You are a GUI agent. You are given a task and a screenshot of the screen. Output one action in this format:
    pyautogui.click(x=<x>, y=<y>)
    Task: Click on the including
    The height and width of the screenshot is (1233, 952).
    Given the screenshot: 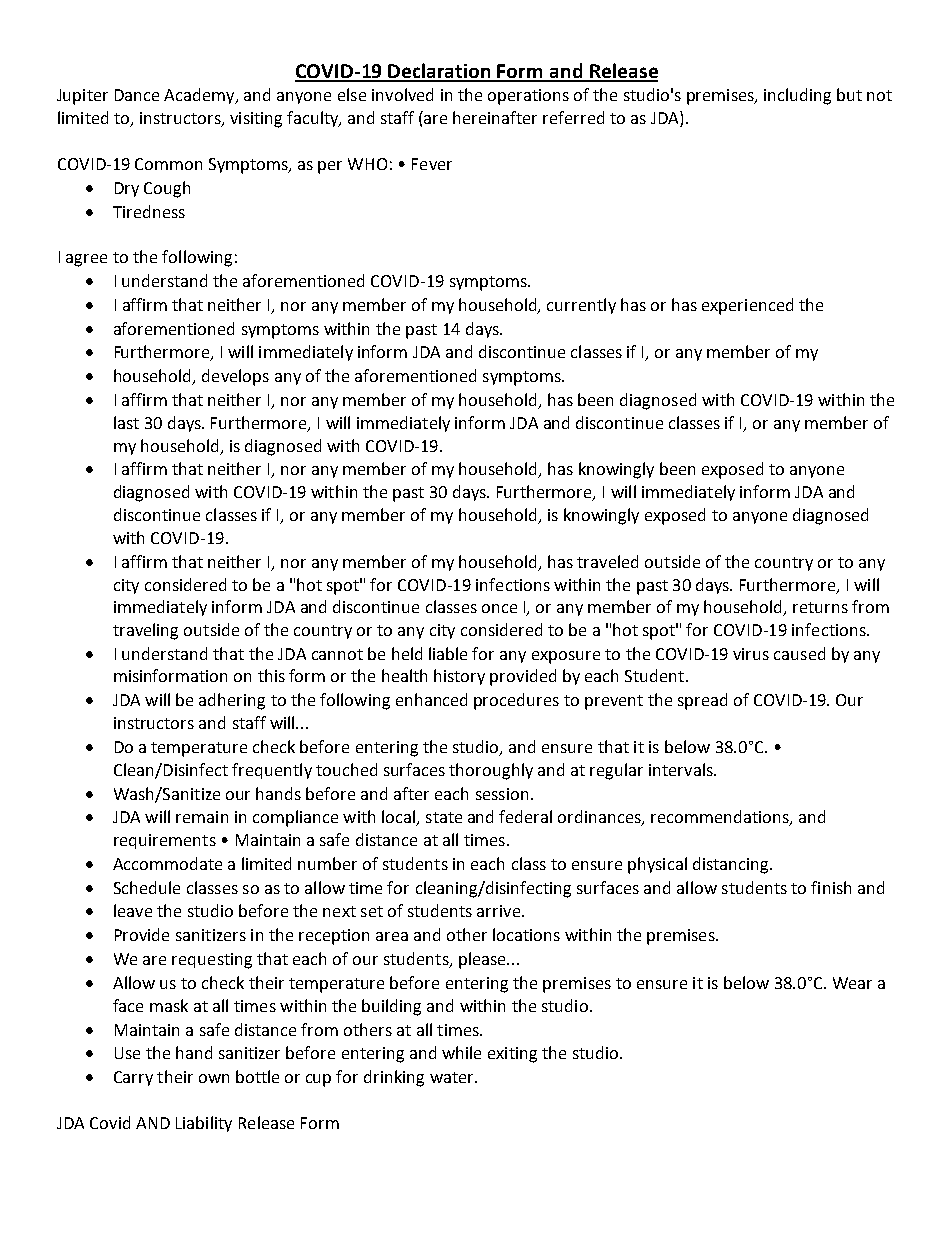 What is the action you would take?
    pyautogui.click(x=797, y=96)
